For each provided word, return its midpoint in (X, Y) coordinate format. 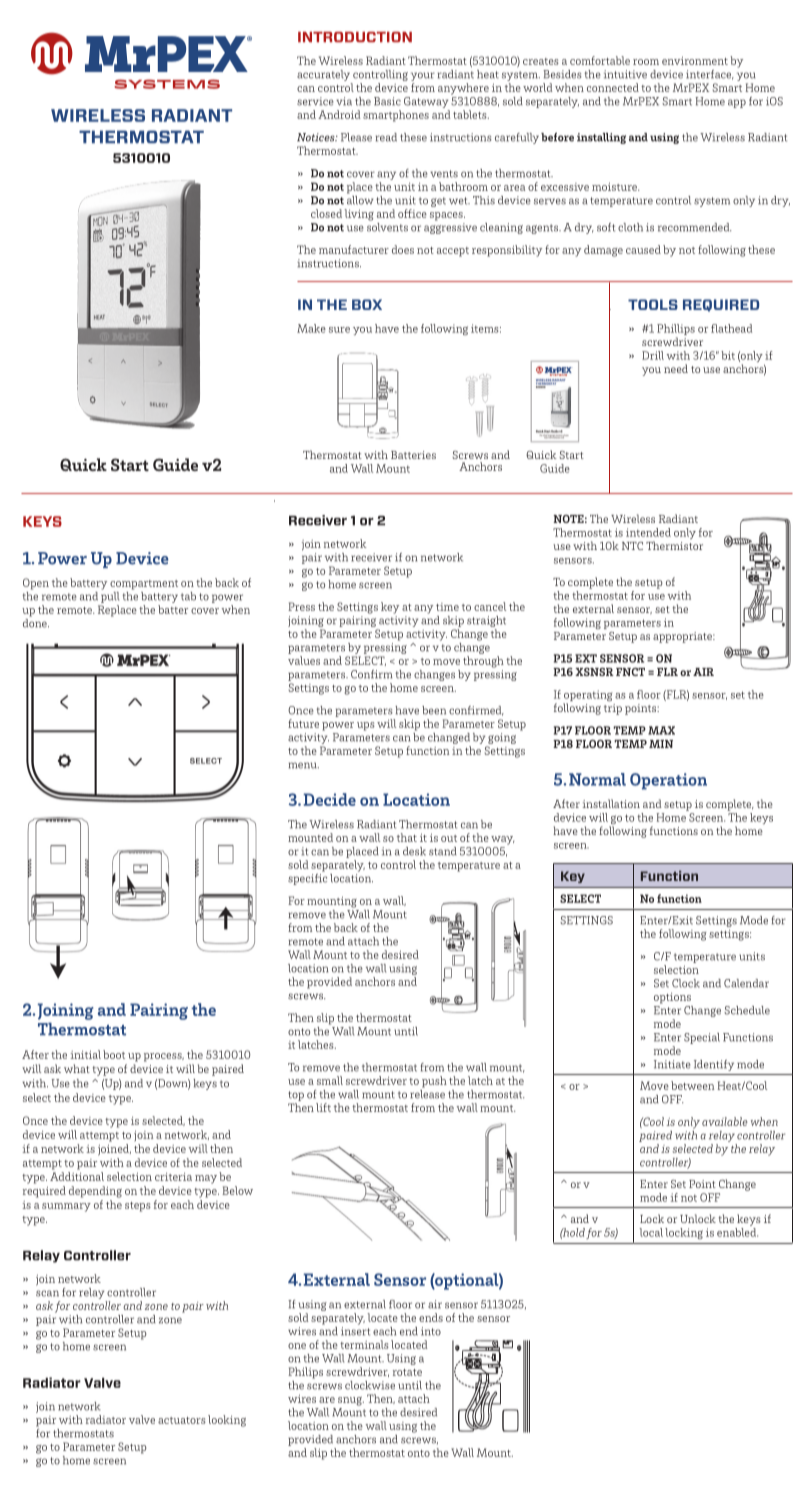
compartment (144, 585)
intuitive (625, 74)
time (447, 607)
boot (114, 1054)
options (672, 998)
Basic (387, 101)
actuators (182, 1420)
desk (414, 851)
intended (648, 532)
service (315, 101)
